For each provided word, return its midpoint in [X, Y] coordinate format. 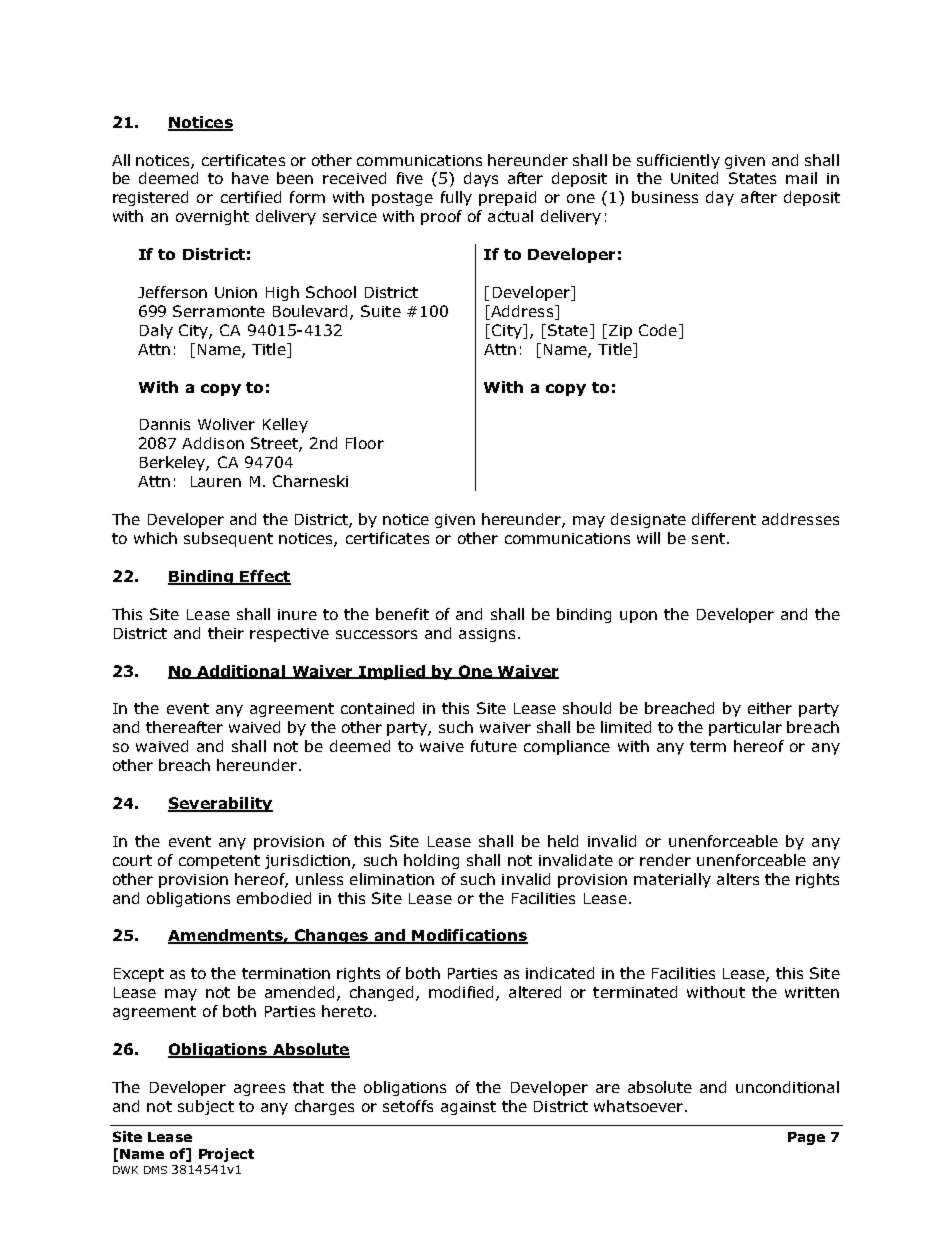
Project [226, 1155]
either [770, 708]
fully [456, 198]
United [694, 178]
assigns [487, 635]
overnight [212, 217]
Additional [241, 672]
